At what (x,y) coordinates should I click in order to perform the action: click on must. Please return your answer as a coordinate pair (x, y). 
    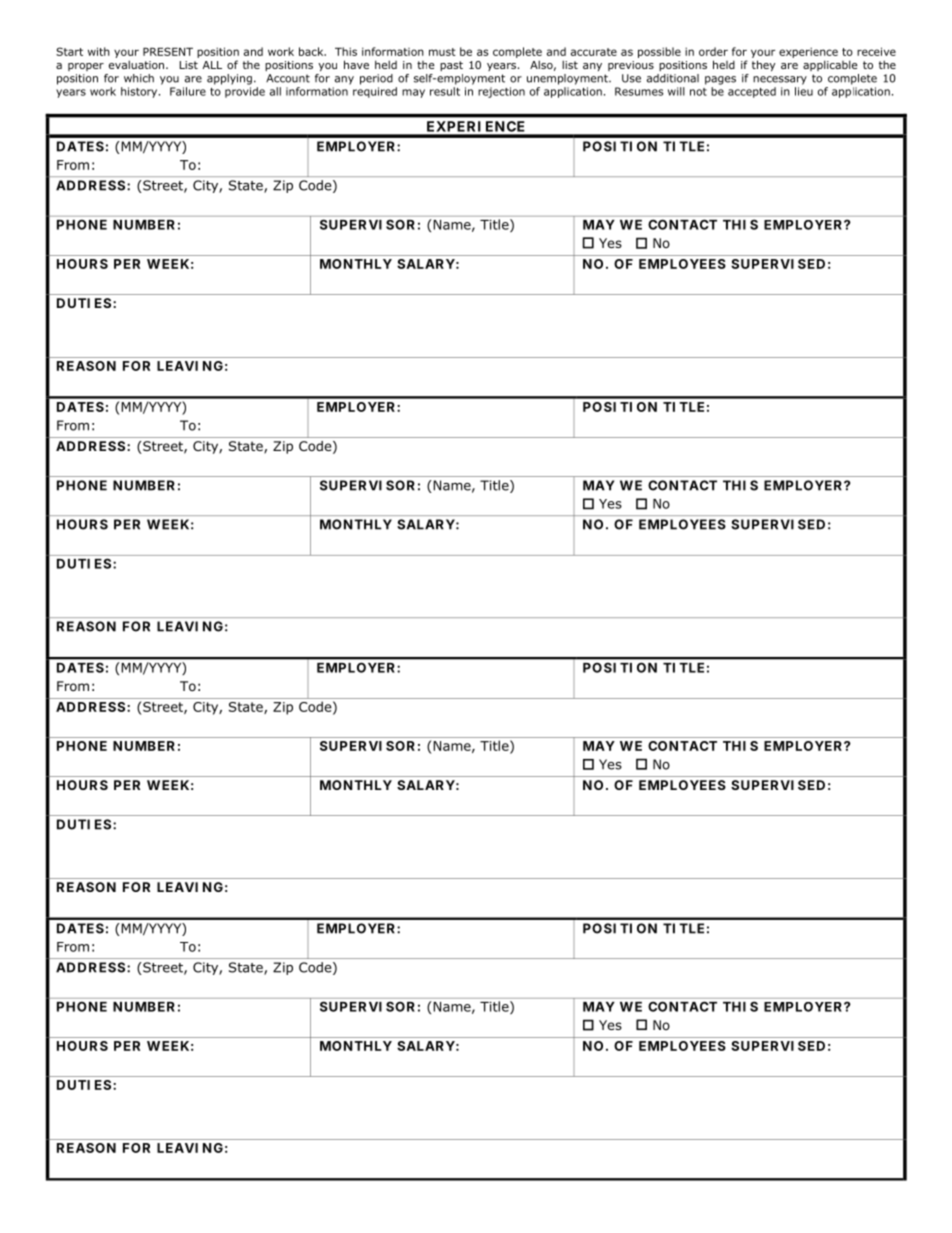
    Looking at the image, I should click on (442, 52).
